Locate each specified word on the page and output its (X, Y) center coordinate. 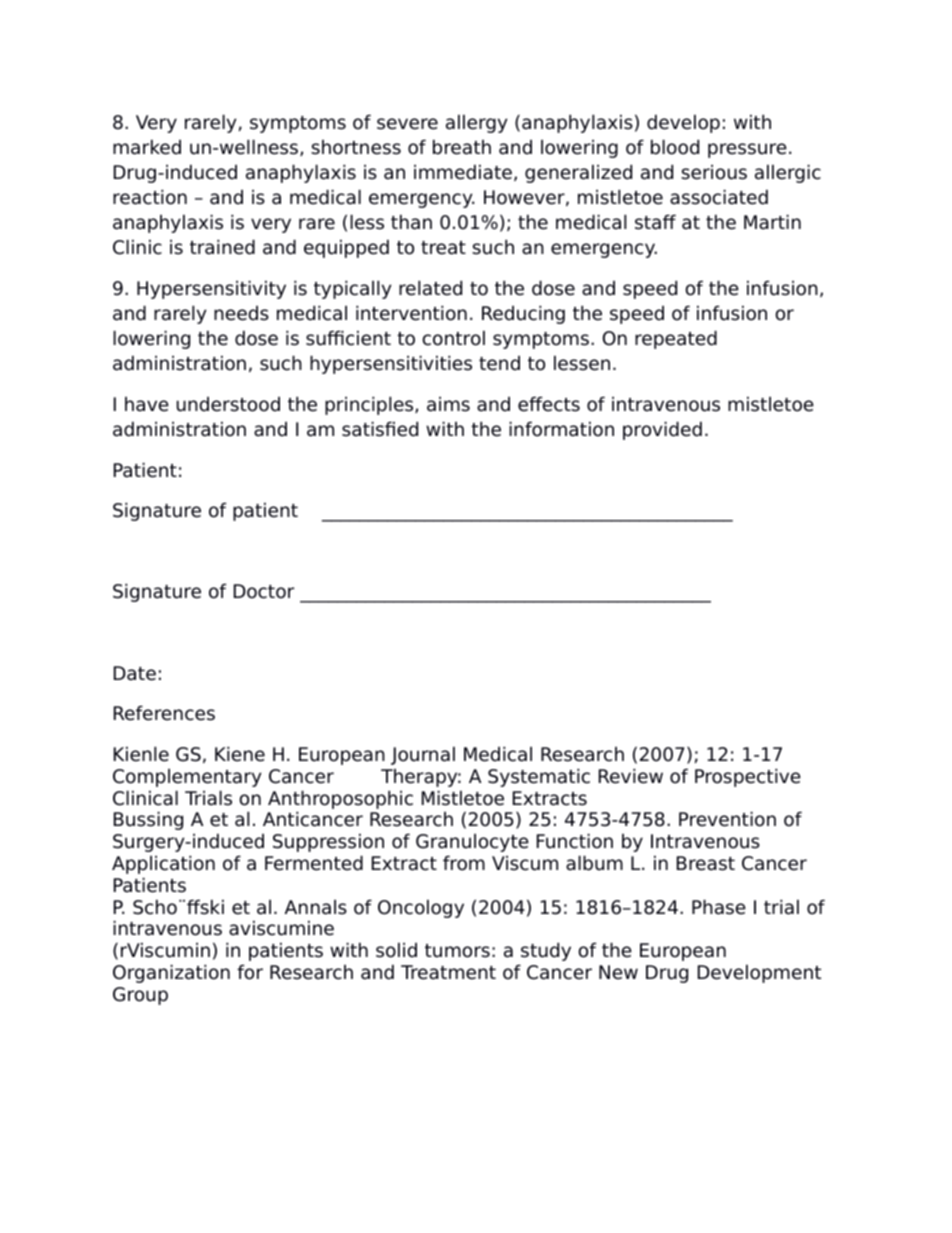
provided (662, 430)
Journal (423, 755)
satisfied (380, 429)
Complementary (187, 778)
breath (462, 147)
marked (147, 147)
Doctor (264, 591)
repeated (676, 339)
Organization (171, 973)
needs (241, 313)
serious (714, 172)
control (454, 338)
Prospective (748, 777)
